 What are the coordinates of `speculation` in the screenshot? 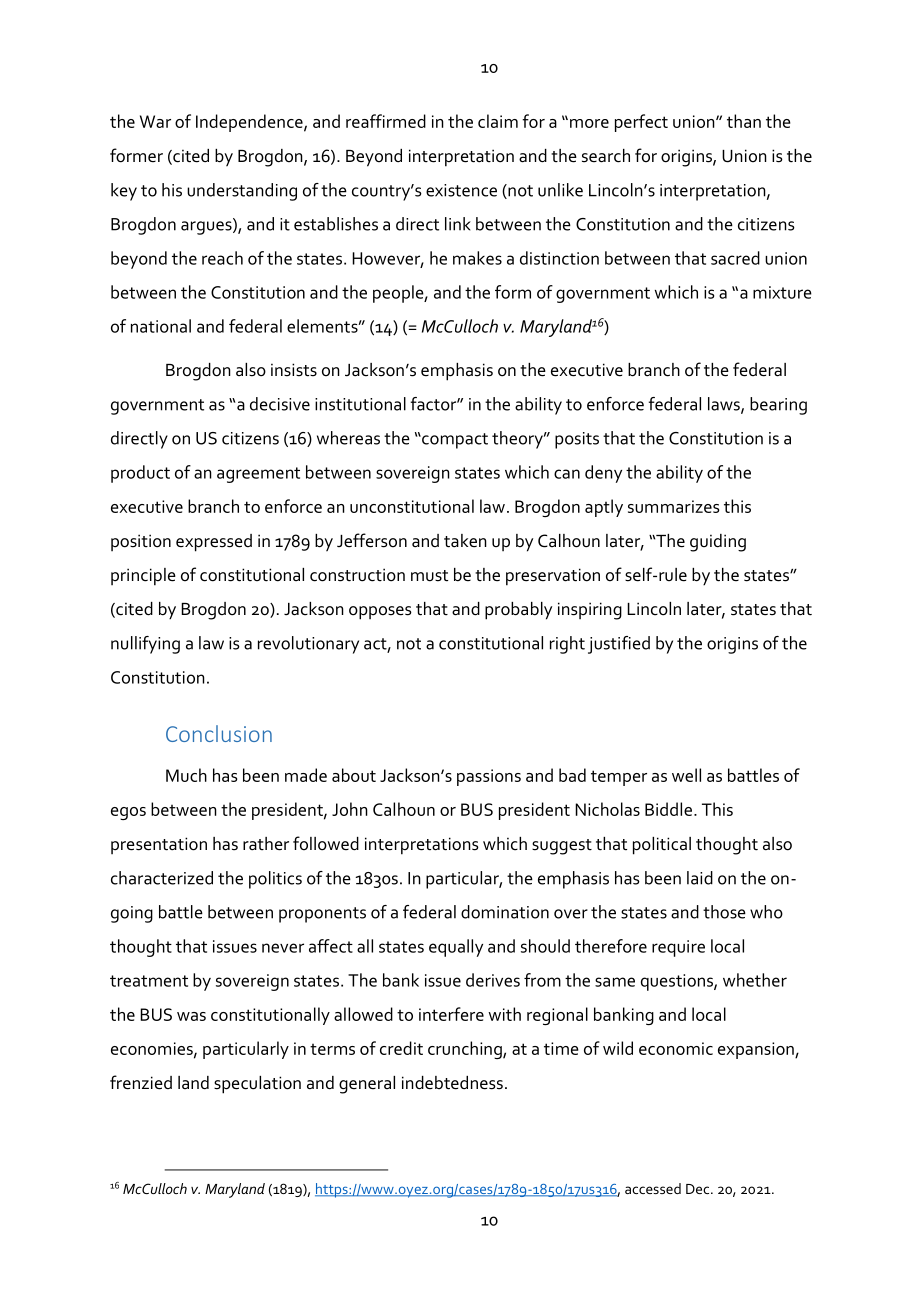 It's located at (257, 1085).
